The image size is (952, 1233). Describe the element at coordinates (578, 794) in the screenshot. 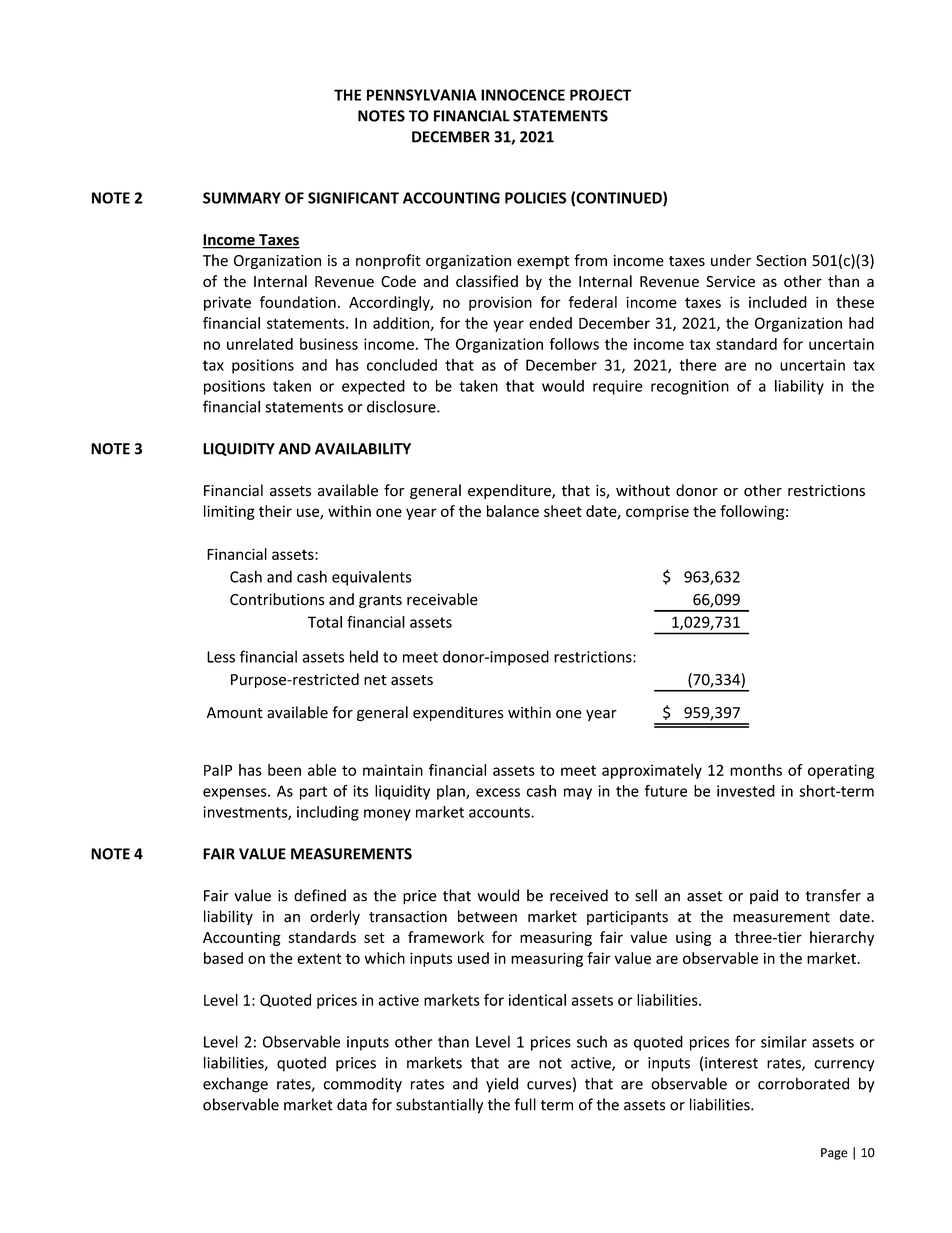

I see `may` at that location.
